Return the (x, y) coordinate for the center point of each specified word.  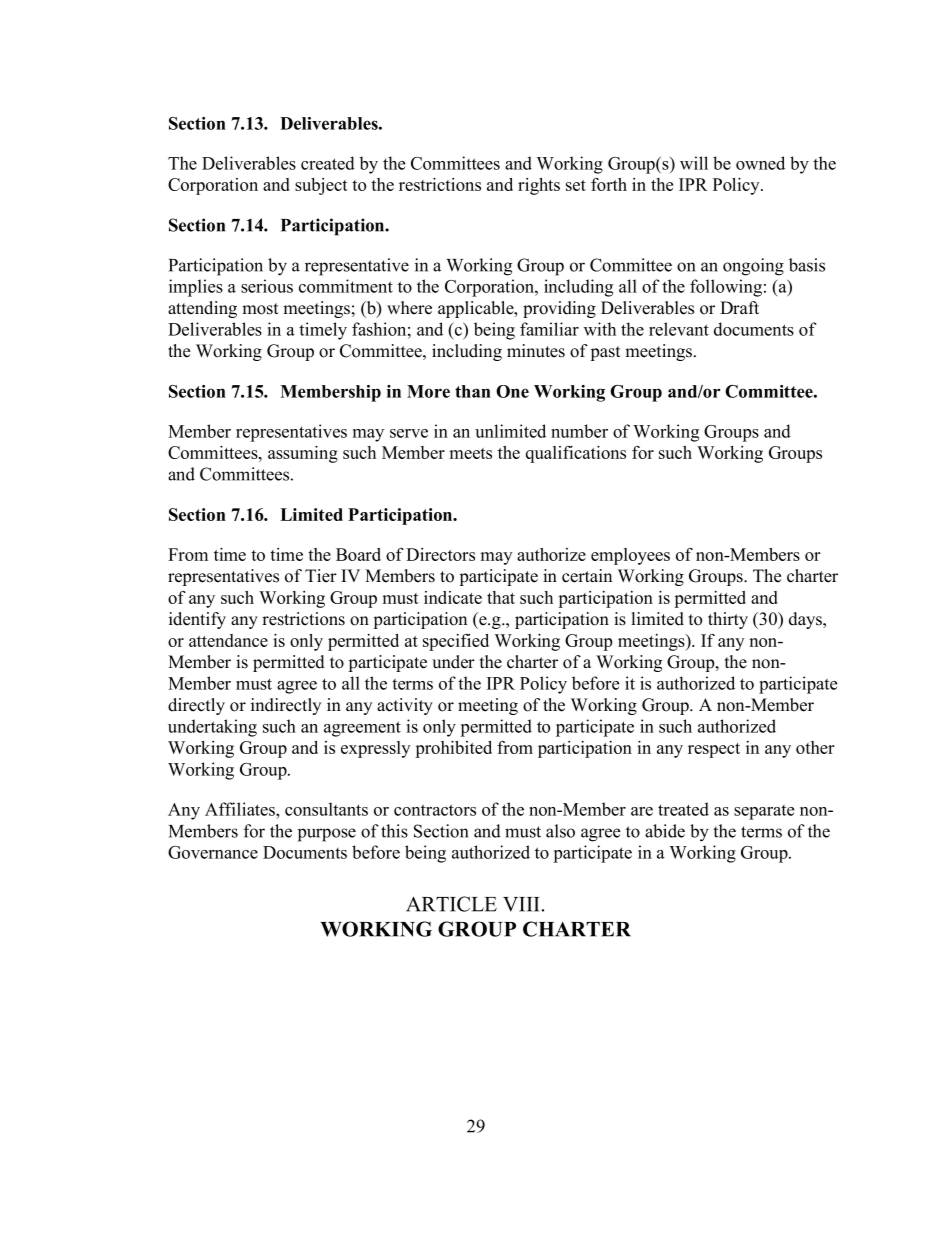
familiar (549, 329)
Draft (739, 307)
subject (321, 186)
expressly (375, 749)
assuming (303, 454)
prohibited (453, 749)
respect (714, 750)
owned (760, 163)
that (501, 597)
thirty (728, 620)
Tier (321, 576)
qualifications (576, 454)
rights (539, 186)
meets (470, 453)
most (260, 309)
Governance (213, 852)
